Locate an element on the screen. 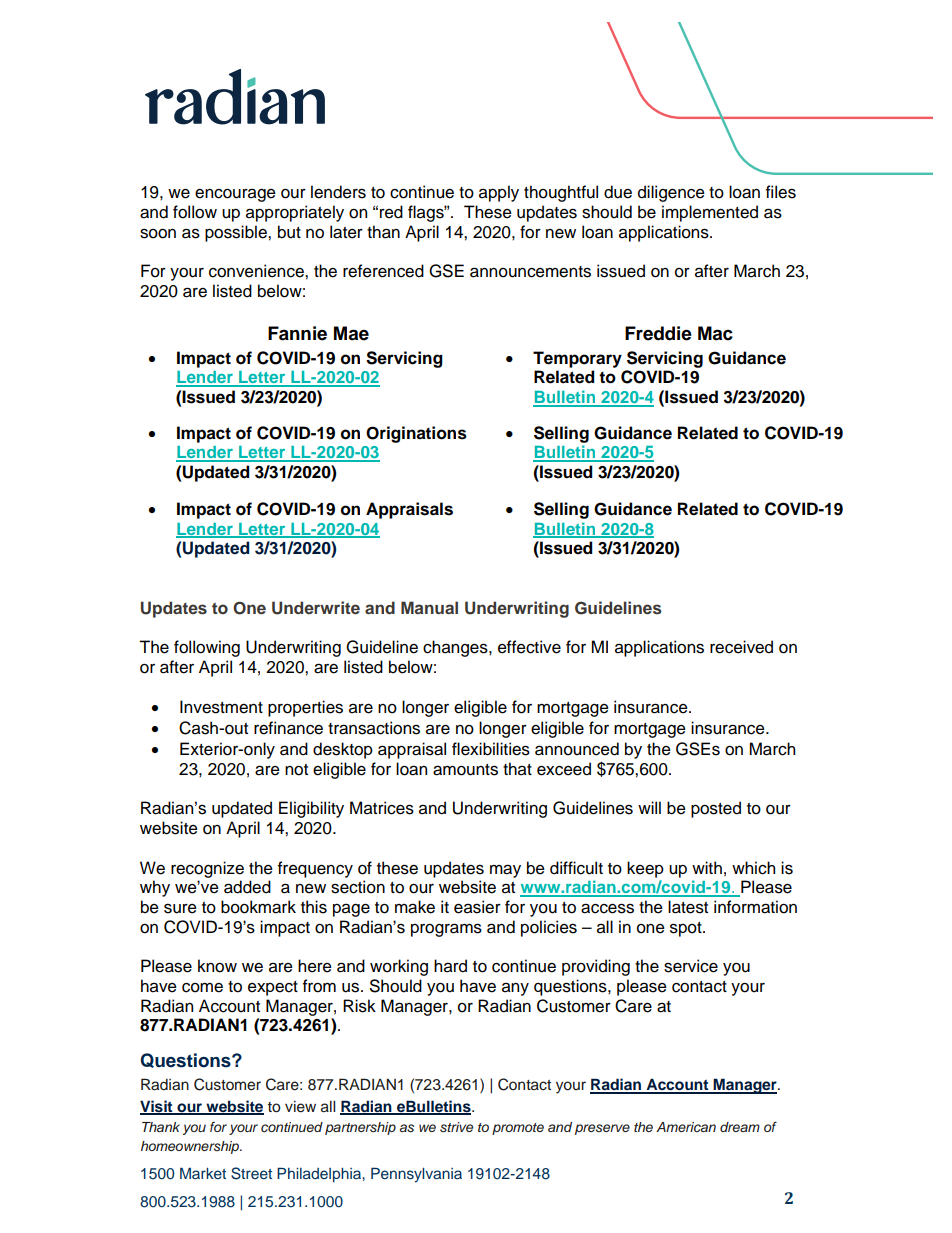 The width and height of the screenshot is (952, 1233). latest is located at coordinates (688, 907).
